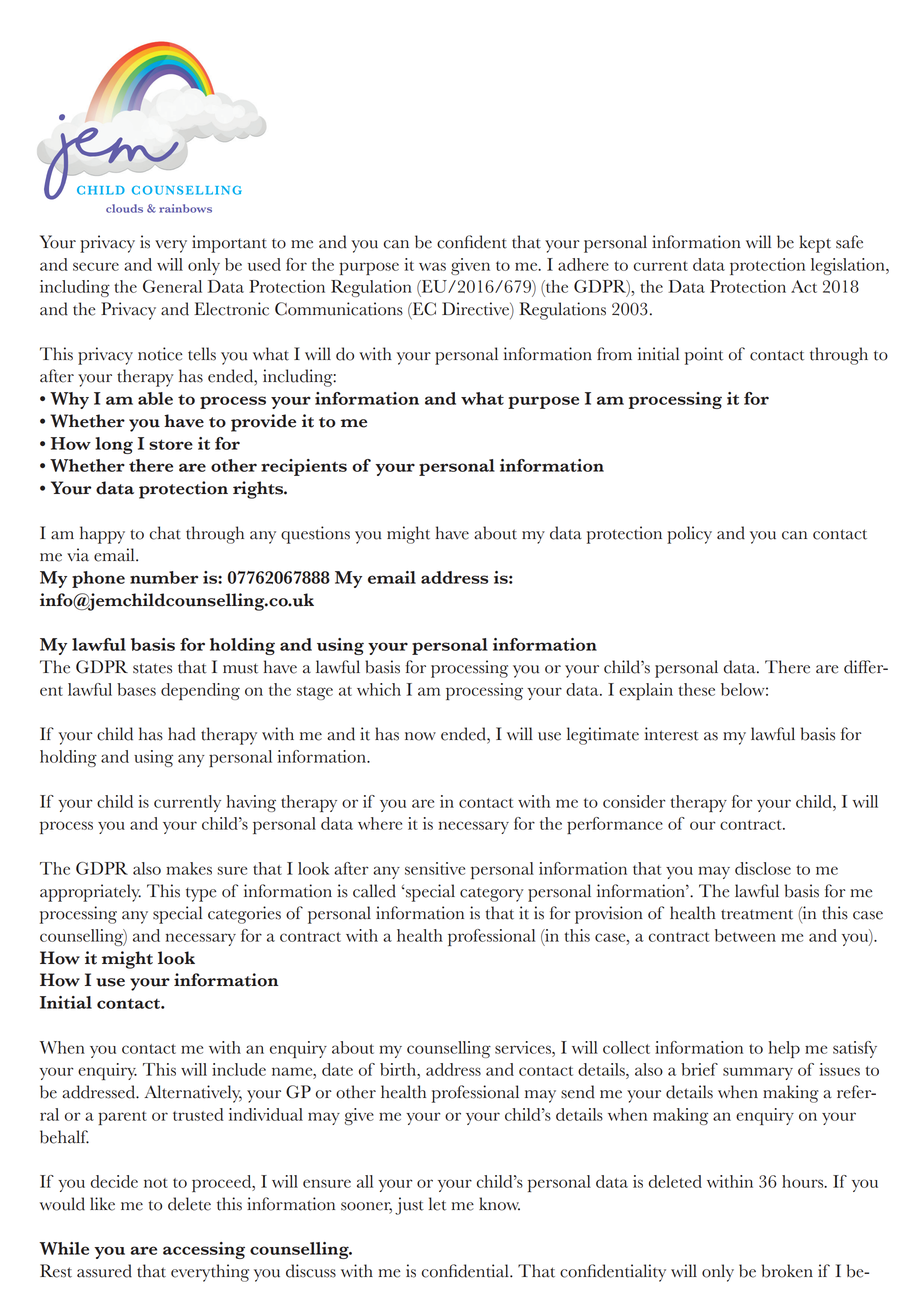 The height and width of the image is (1308, 924). What do you see at coordinates (124, 208) in the image?
I see `clouds` at bounding box center [124, 208].
